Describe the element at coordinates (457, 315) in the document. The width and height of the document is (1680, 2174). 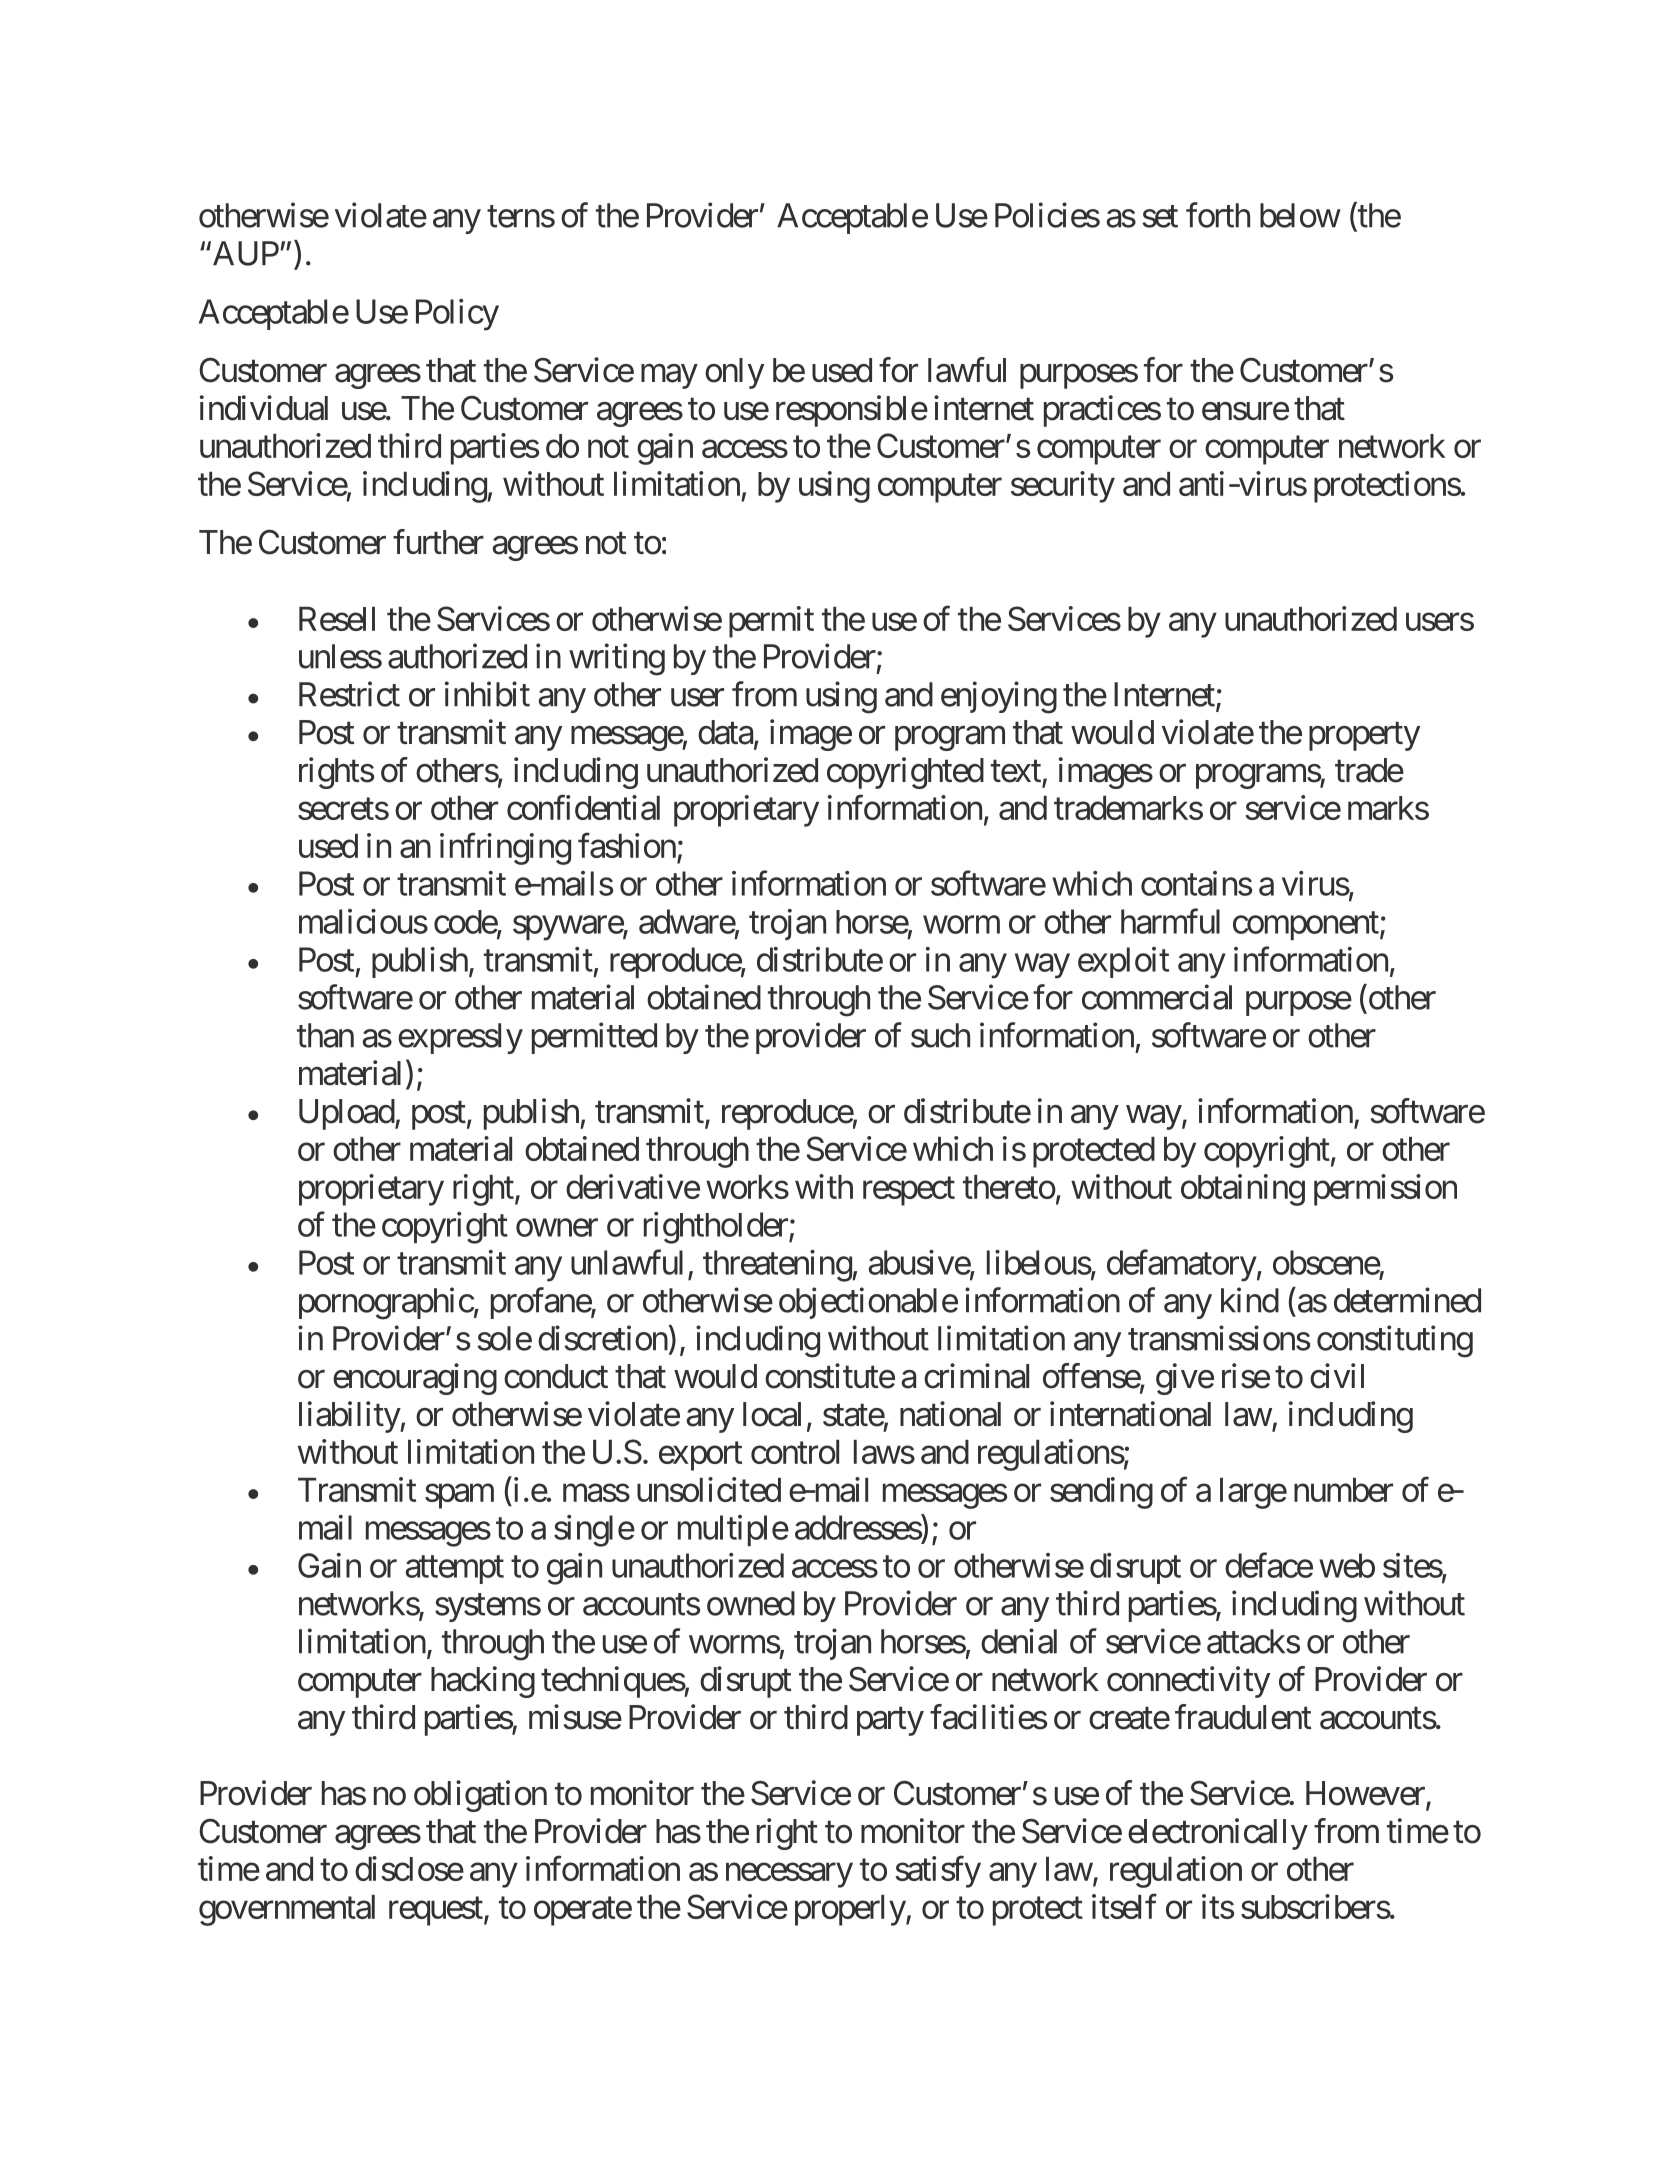
I see `Policy` at that location.
